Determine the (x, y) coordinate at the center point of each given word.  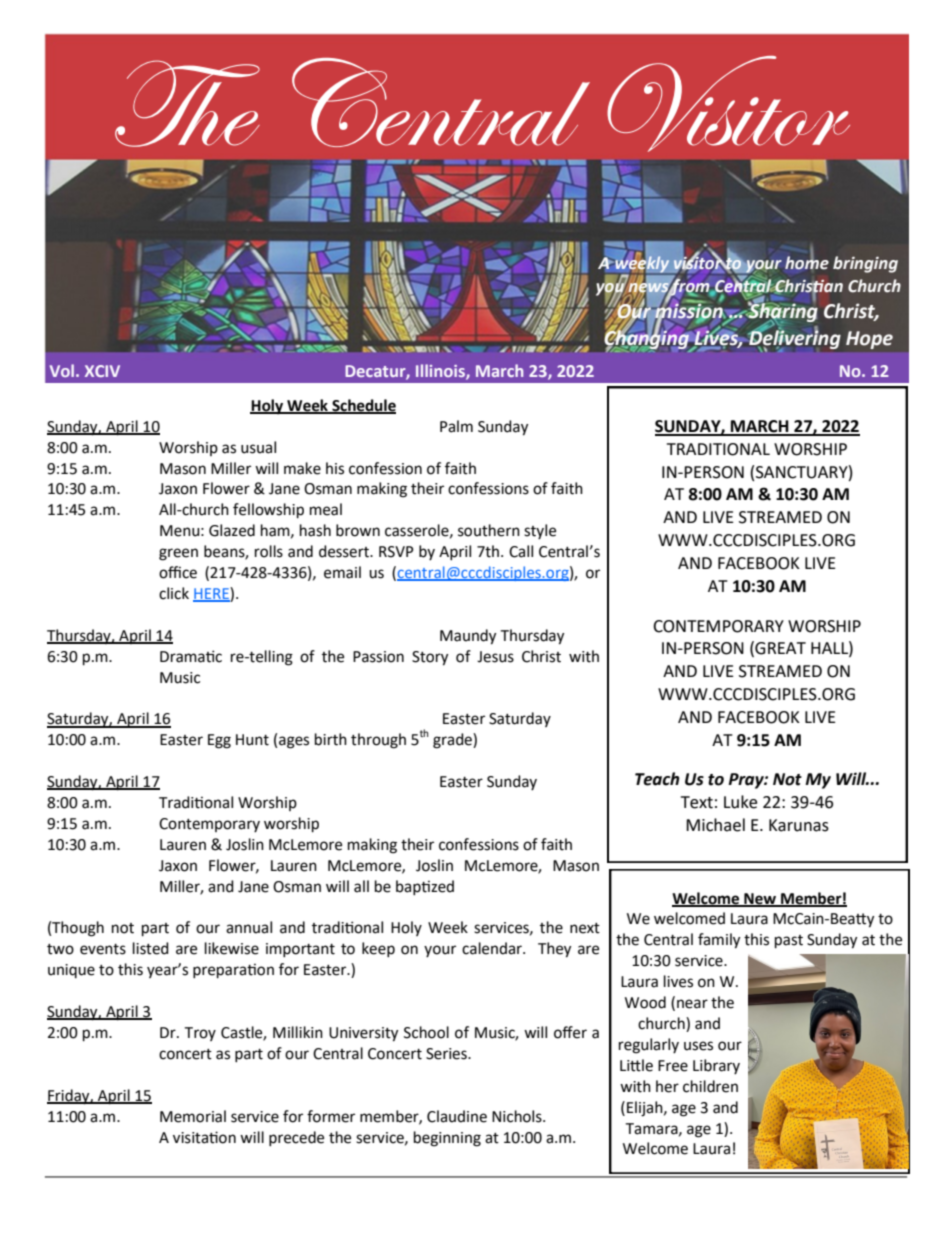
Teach (657, 779)
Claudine (457, 1116)
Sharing (782, 313)
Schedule (363, 406)
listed (151, 948)
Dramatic (191, 656)
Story (430, 658)
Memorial (193, 1116)
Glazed (232, 530)
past (789, 942)
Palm (456, 426)
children (710, 1086)
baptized (425, 887)
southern (489, 530)
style (540, 531)
